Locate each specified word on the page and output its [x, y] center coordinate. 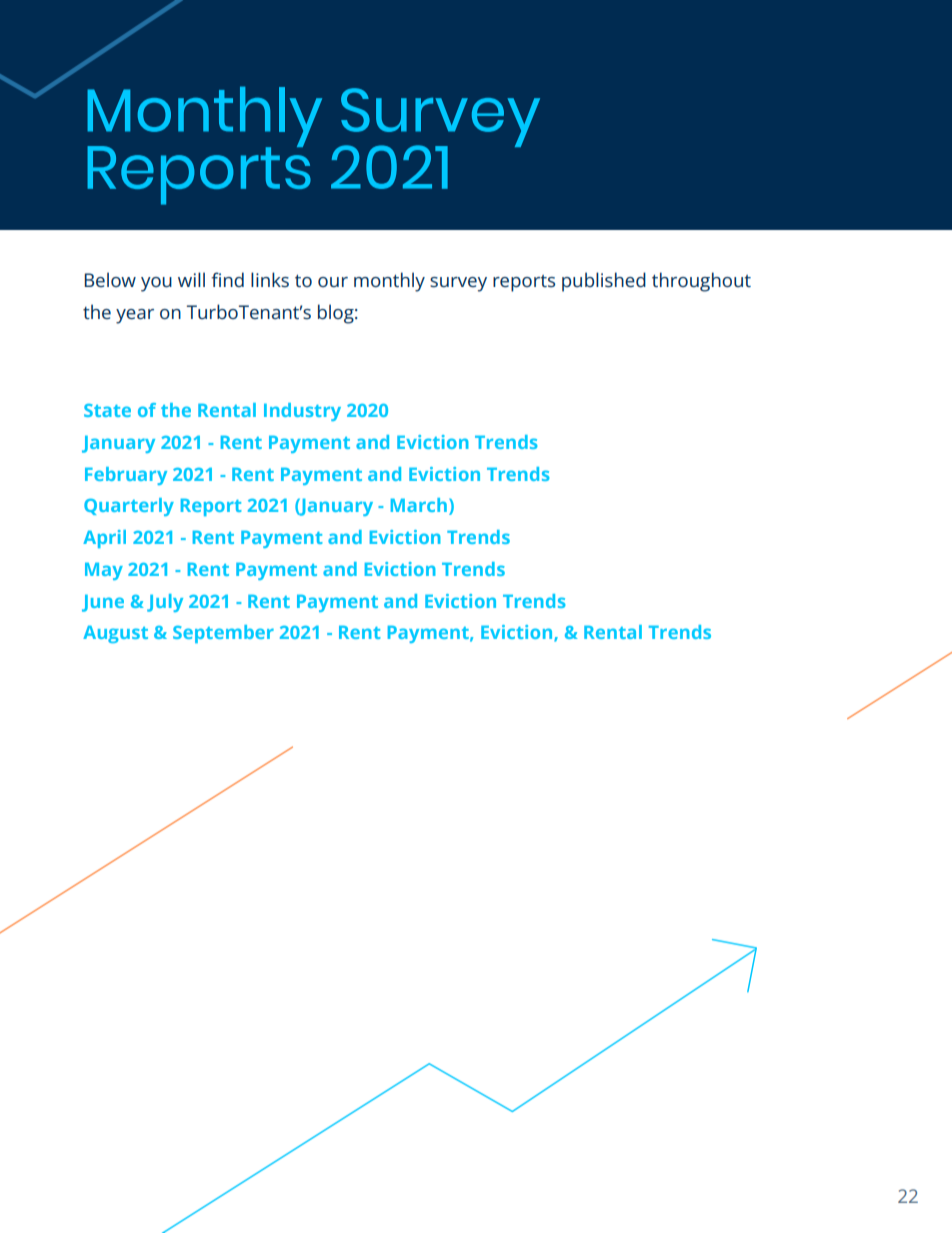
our [333, 282]
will [191, 279]
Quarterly [129, 507]
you [156, 284]
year [135, 316]
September [223, 634]
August [115, 634]
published [604, 282]
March [419, 505]
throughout [701, 282]
